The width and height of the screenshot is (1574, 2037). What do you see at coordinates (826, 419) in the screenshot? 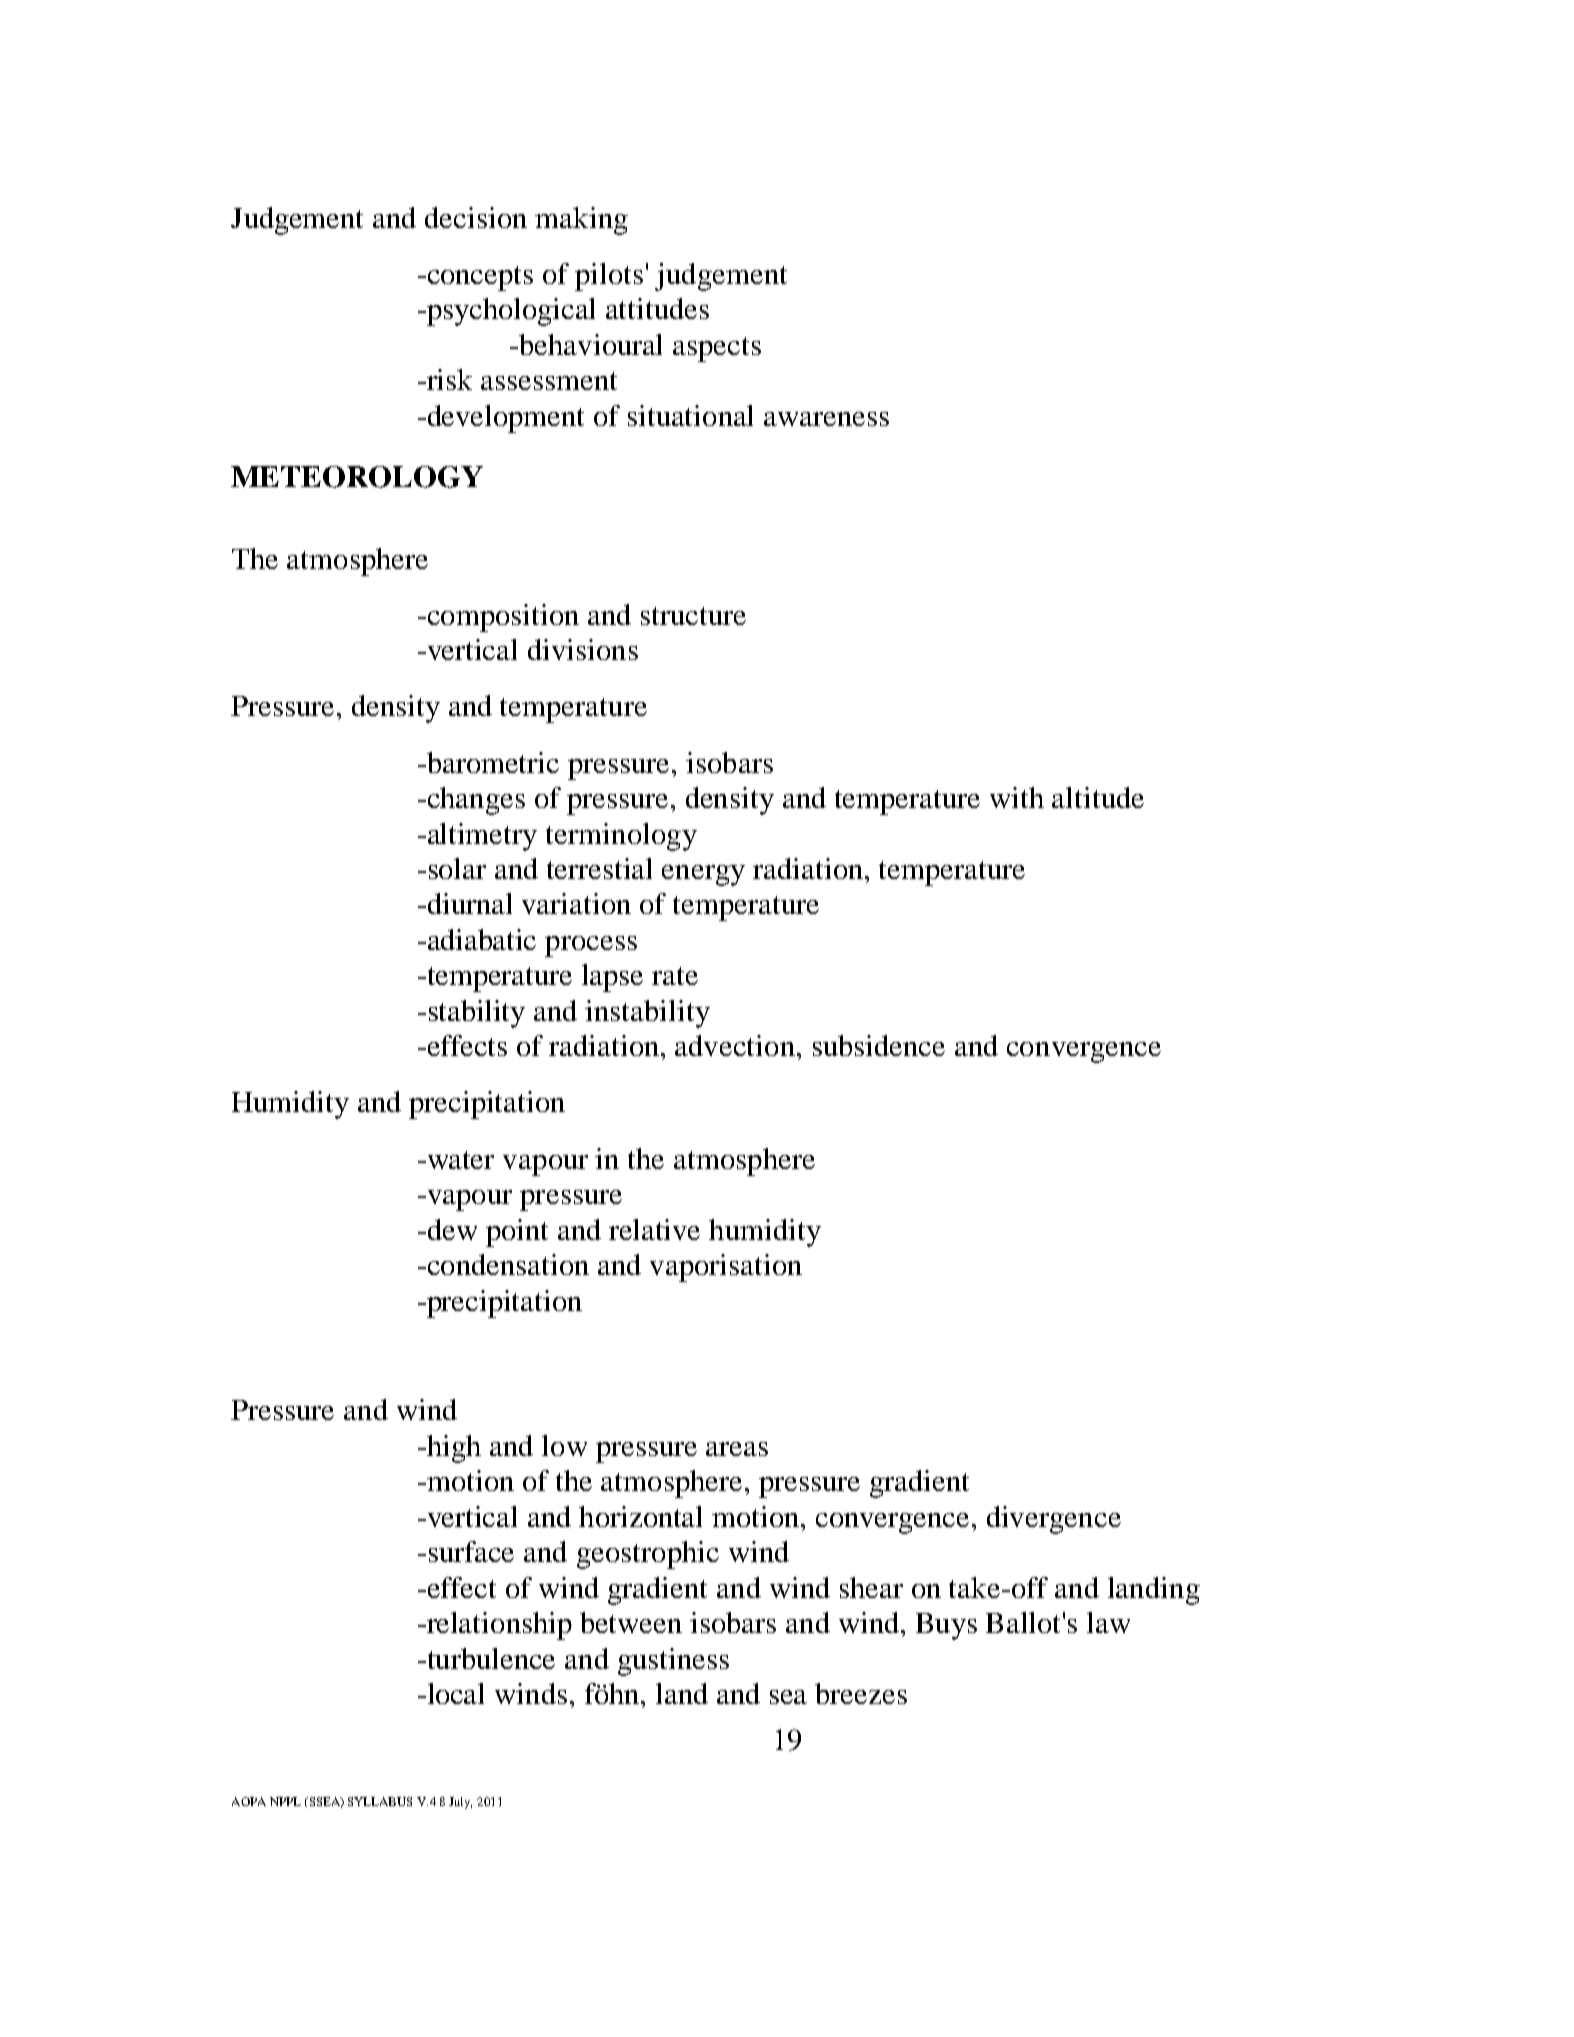
I see `awareness` at bounding box center [826, 419].
